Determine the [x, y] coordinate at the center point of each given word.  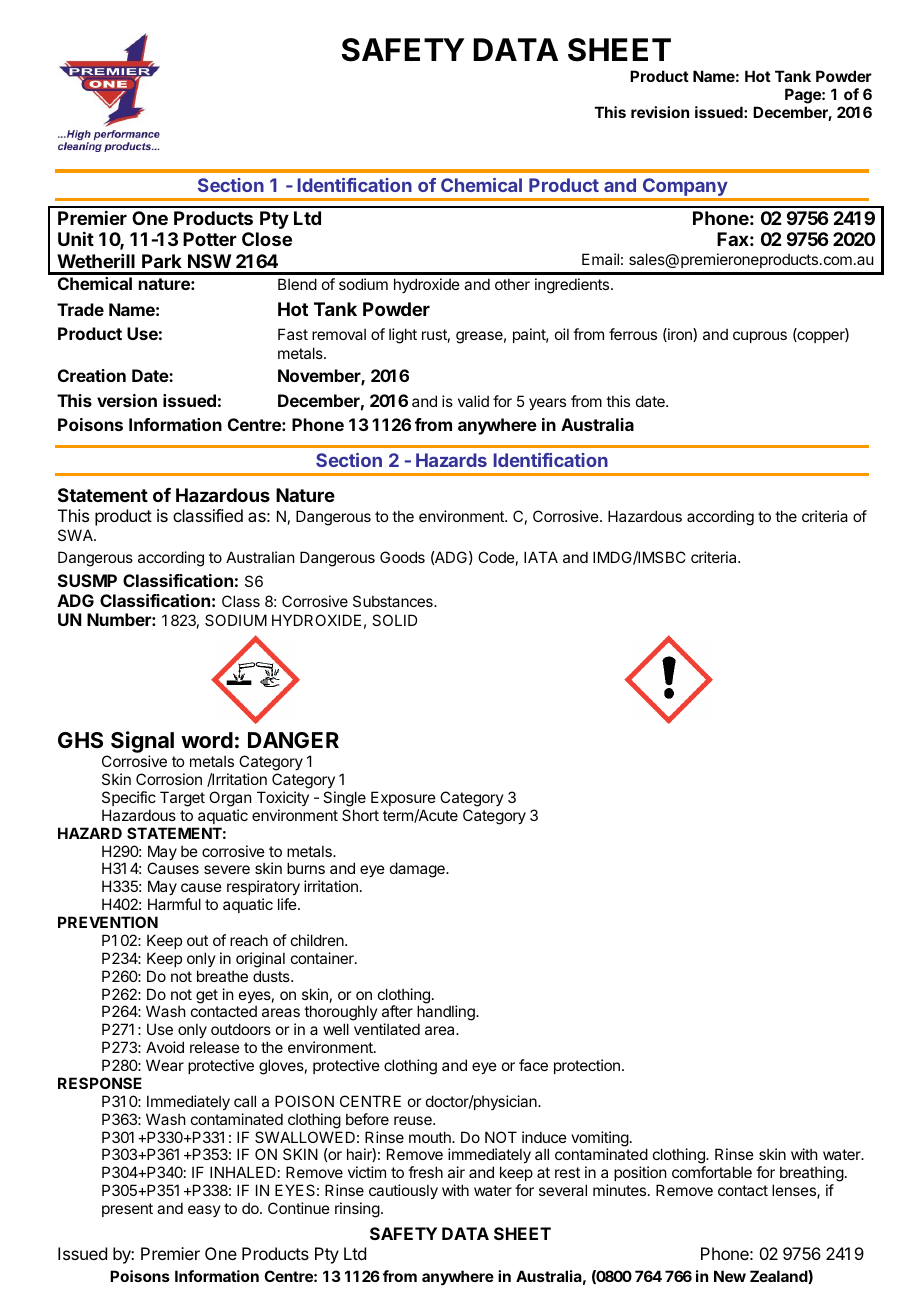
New [730, 1276]
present [127, 1210]
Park [162, 261]
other [512, 284]
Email [600, 259]
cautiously [403, 1191]
